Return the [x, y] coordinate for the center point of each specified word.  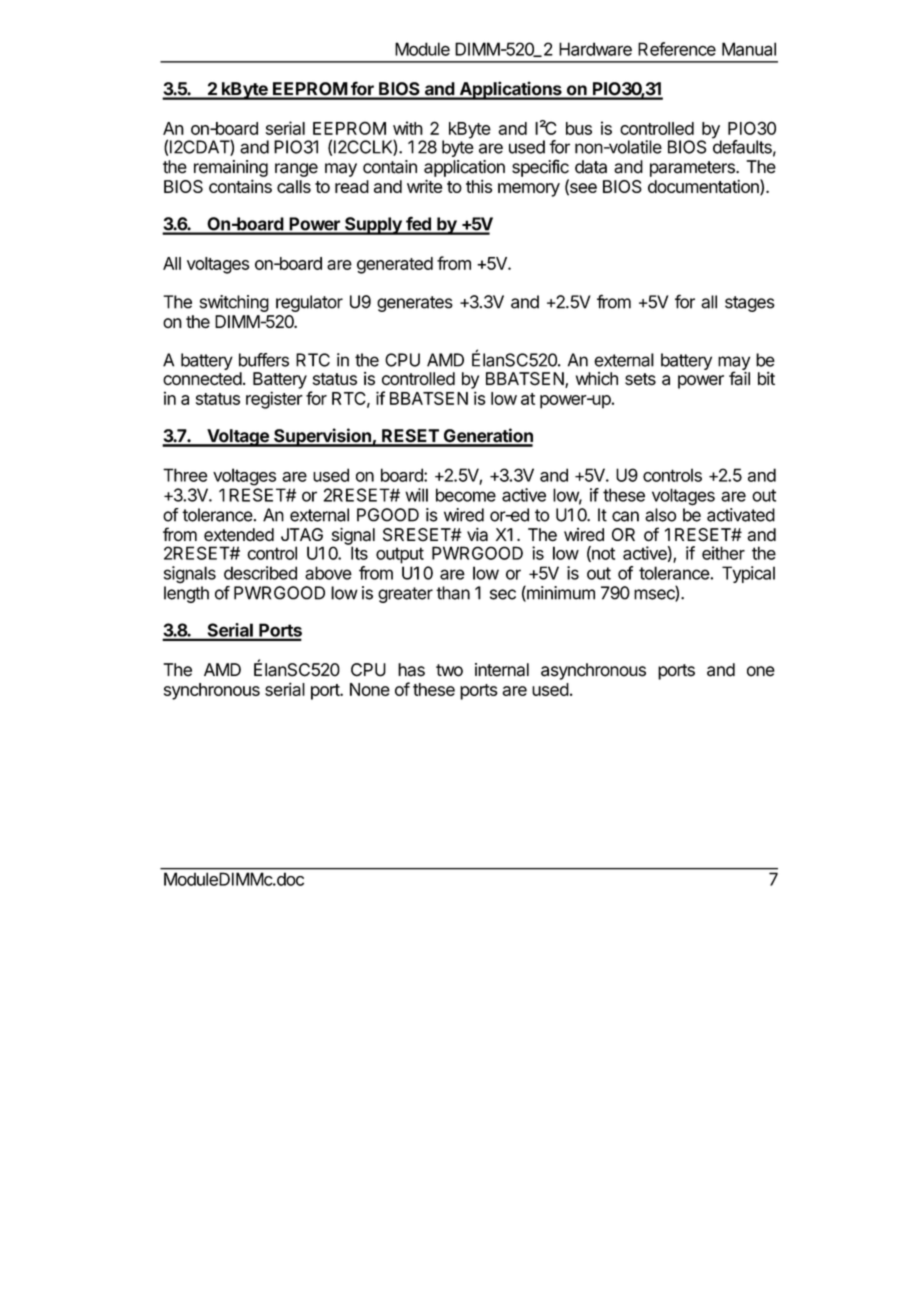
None [370, 689]
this [479, 186]
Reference [677, 49]
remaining [231, 168]
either [723, 553]
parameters [693, 169]
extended [239, 535]
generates [415, 304]
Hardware [595, 49]
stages [750, 304]
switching [234, 303]
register [274, 400]
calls [294, 186]
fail [739, 378]
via [477, 534]
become [466, 495]
